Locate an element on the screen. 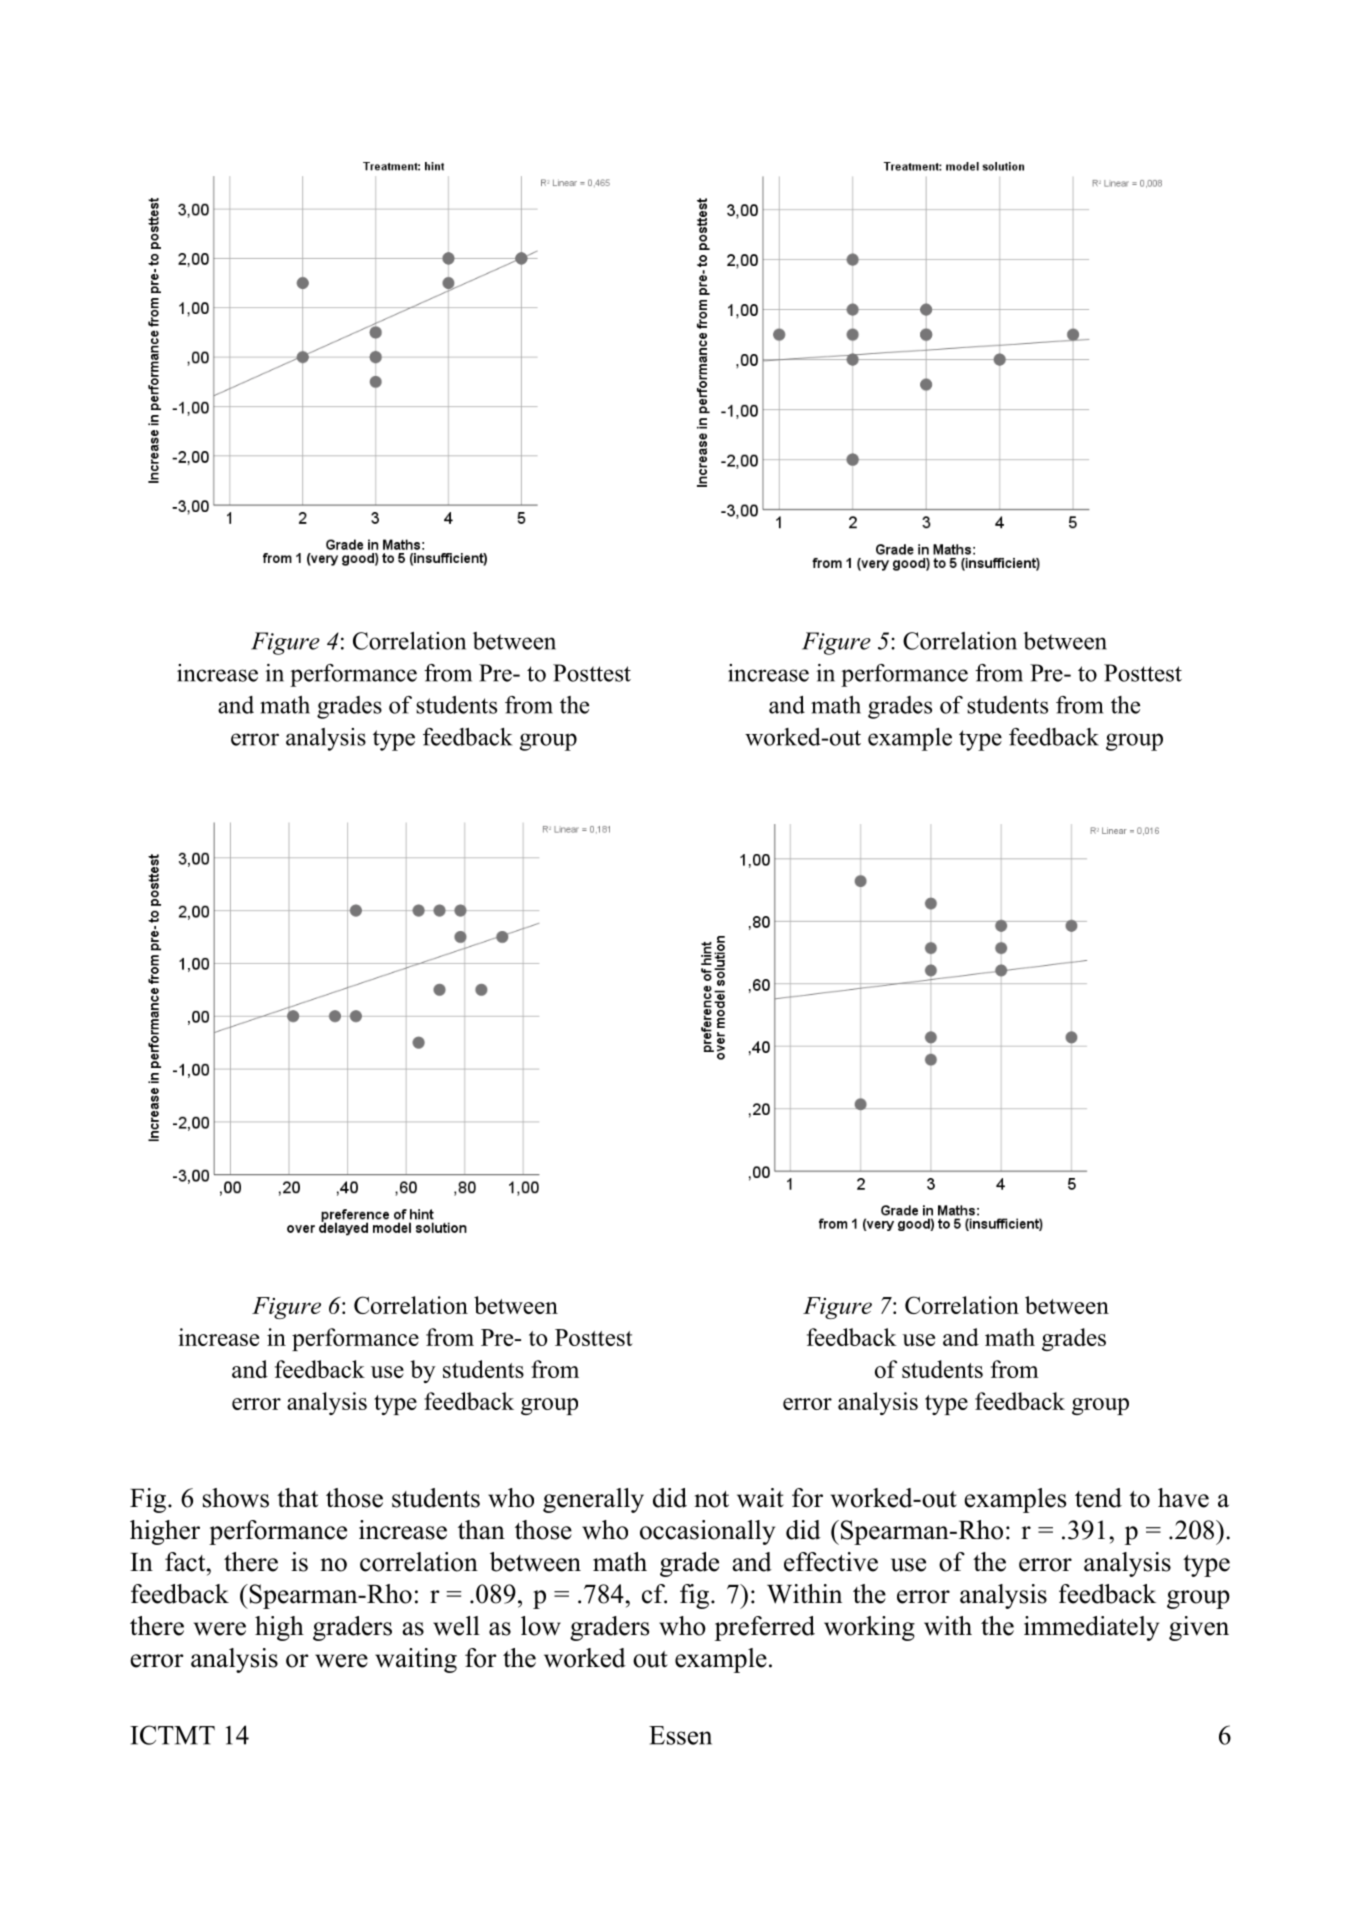 The height and width of the screenshot is (1925, 1361). preferred is located at coordinates (765, 1628).
